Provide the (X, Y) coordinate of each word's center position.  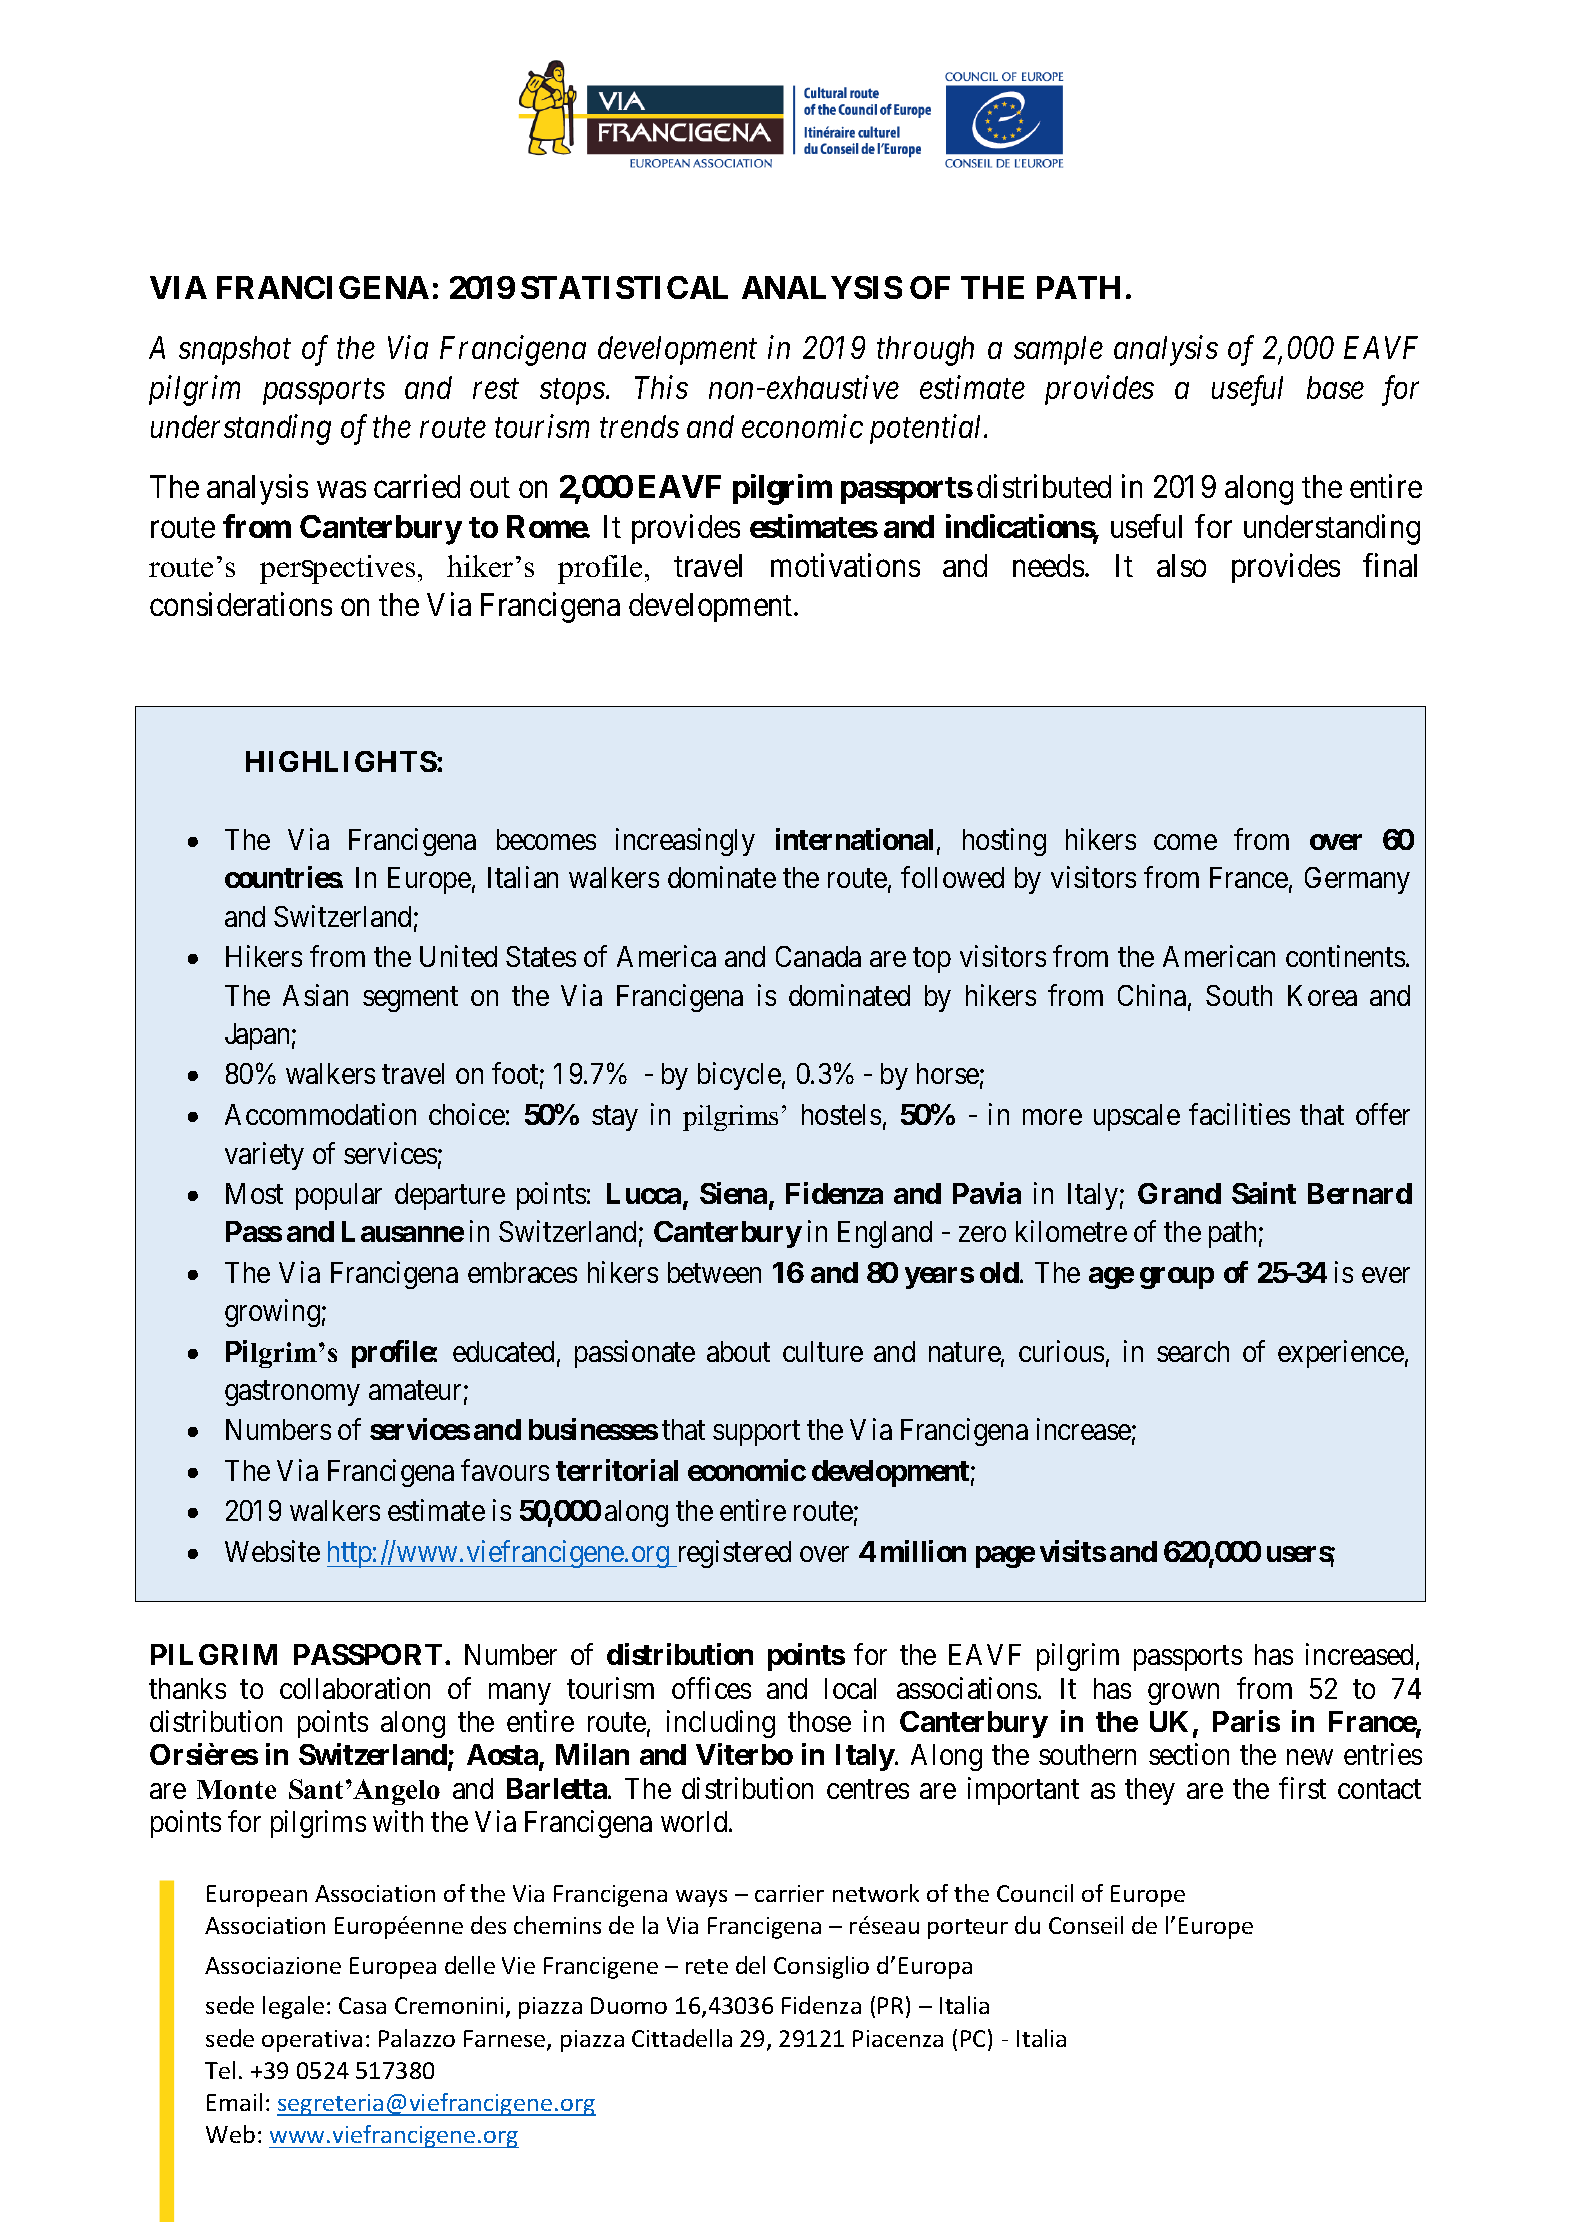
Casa (362, 2005)
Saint (1264, 1193)
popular (339, 1196)
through (925, 351)
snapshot (235, 350)
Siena (733, 1193)
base (1335, 387)
